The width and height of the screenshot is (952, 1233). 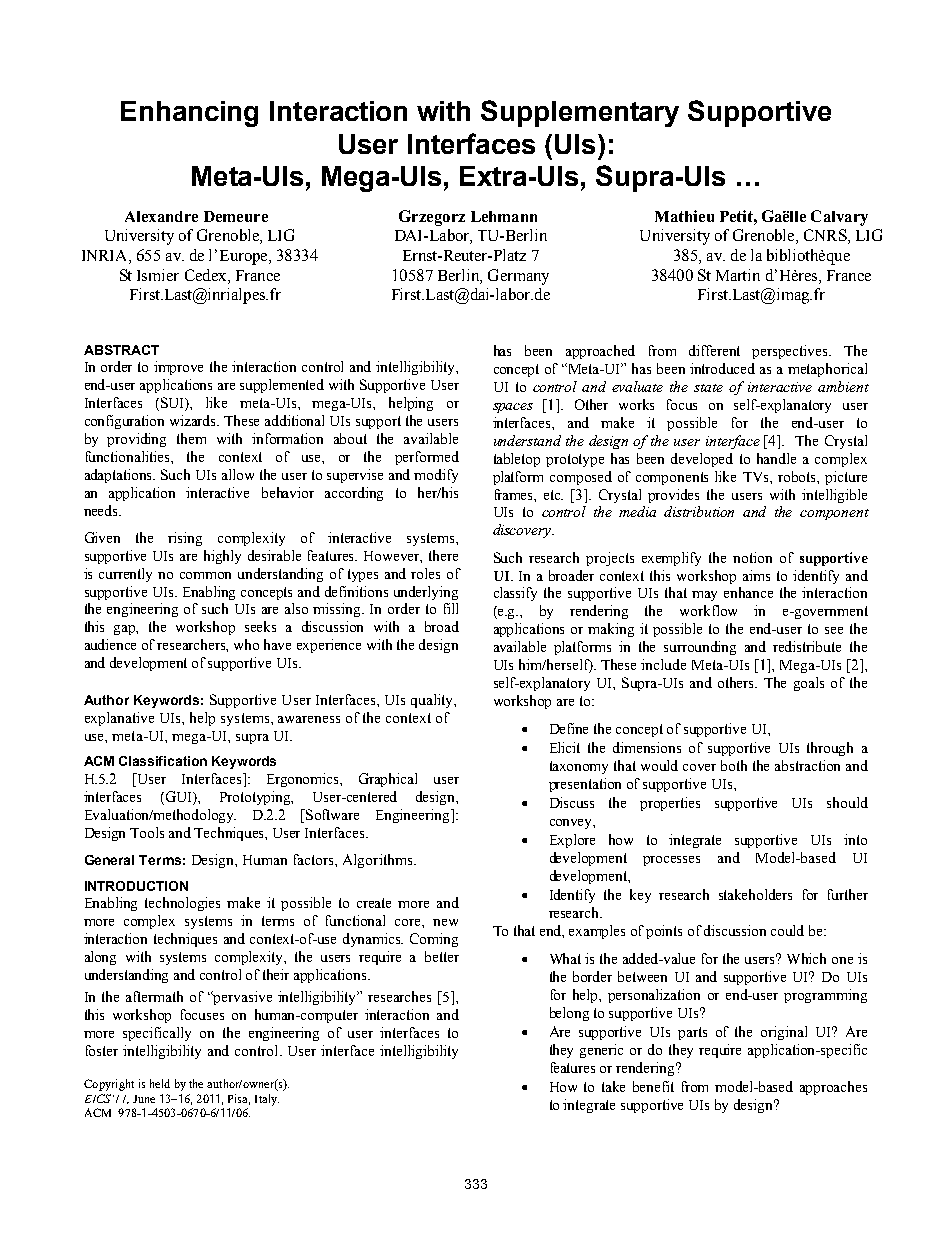 What do you see at coordinates (513, 408) in the screenshot?
I see `spaces` at bounding box center [513, 408].
